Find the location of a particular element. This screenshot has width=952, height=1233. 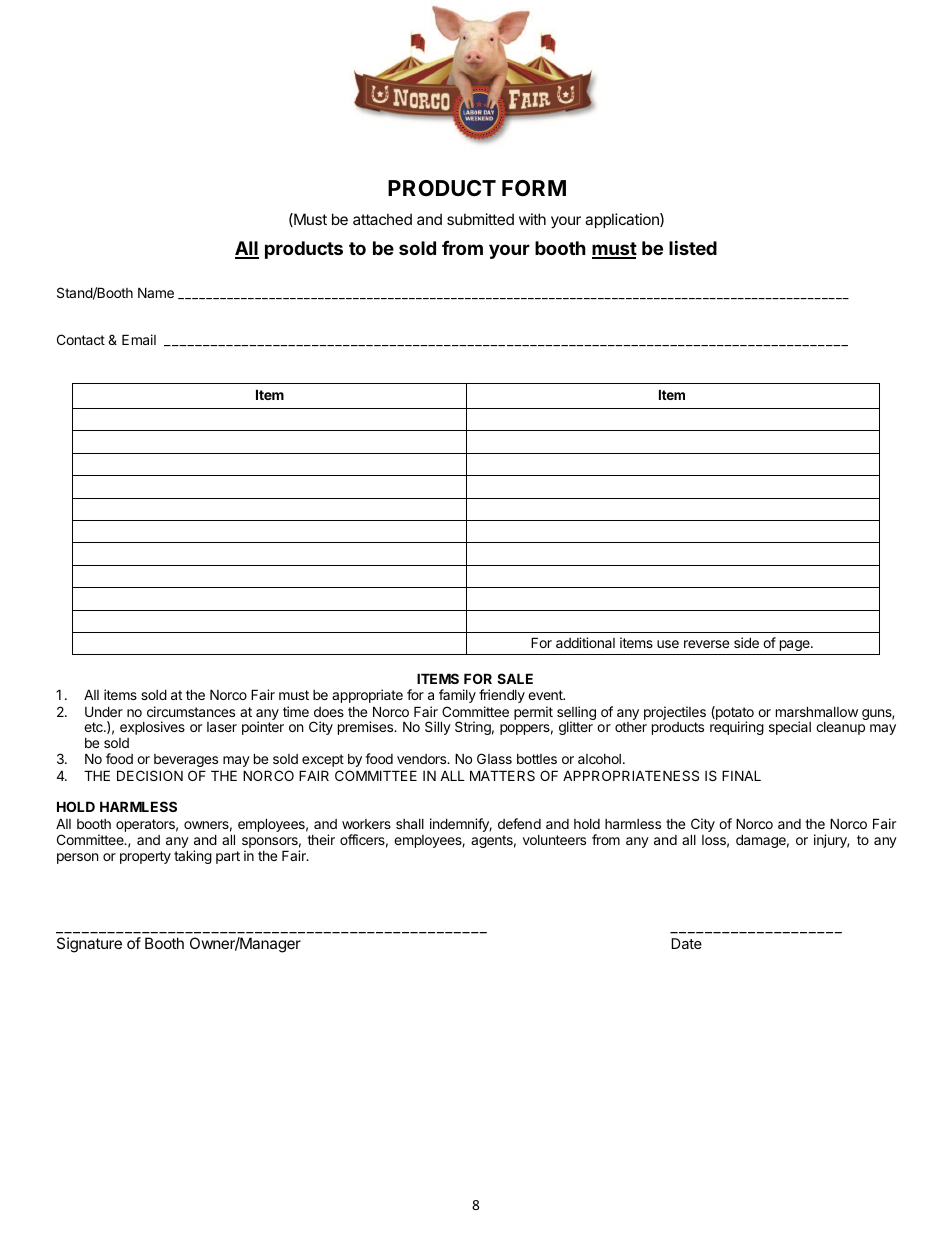

volunteers is located at coordinates (554, 840).
